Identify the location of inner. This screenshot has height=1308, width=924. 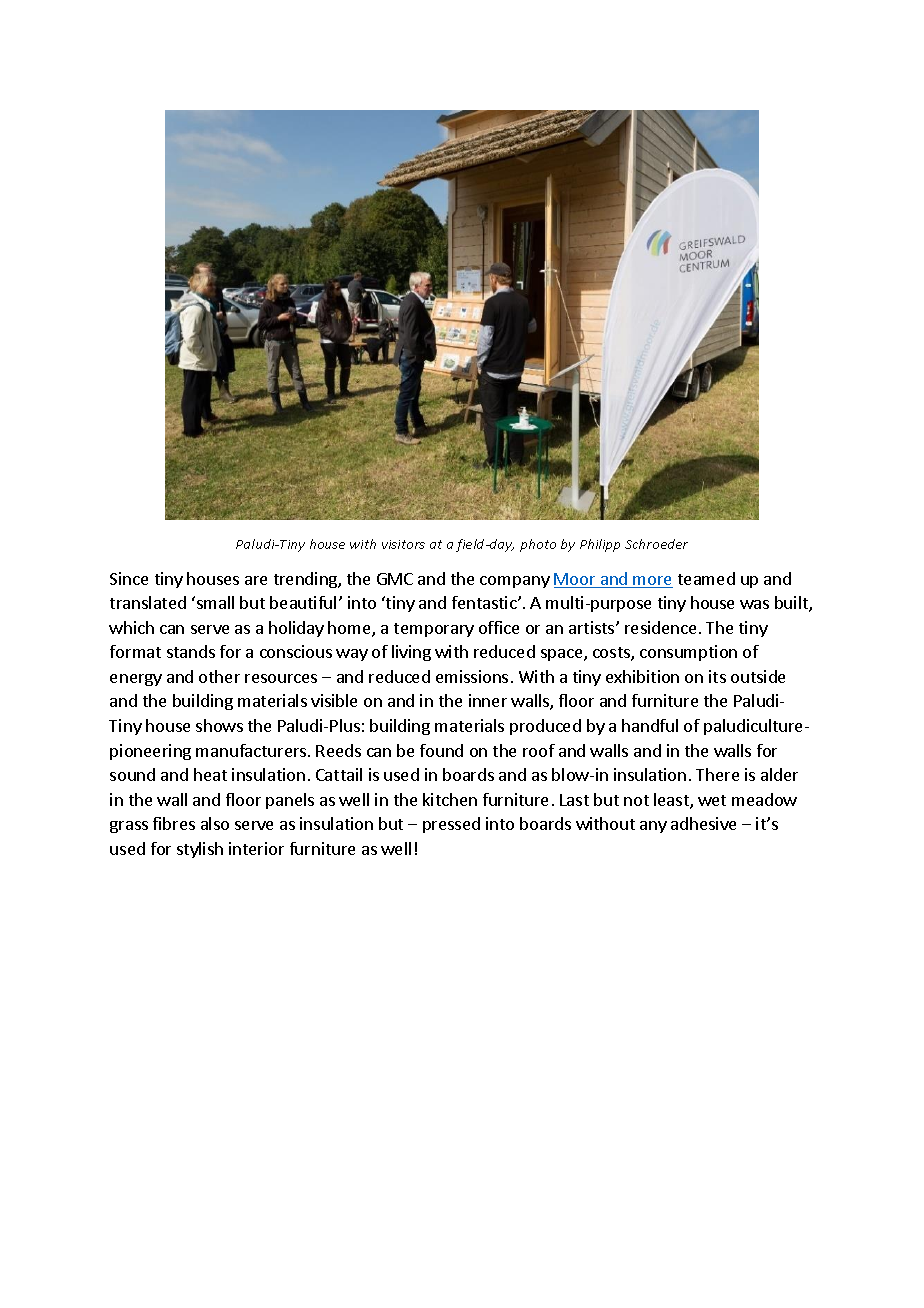
(488, 700).
